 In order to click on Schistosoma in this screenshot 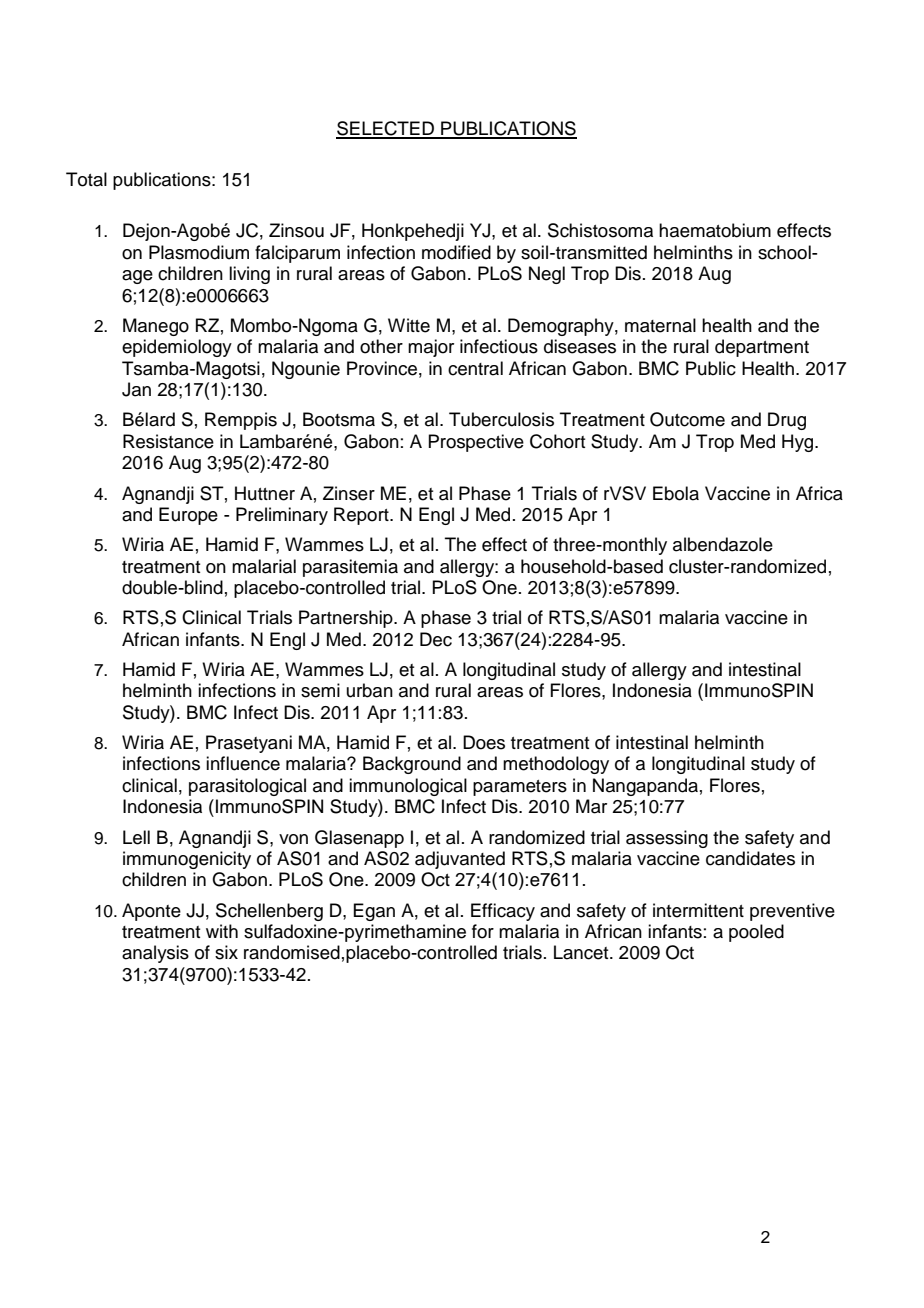, I will do `click(600, 230)`.
